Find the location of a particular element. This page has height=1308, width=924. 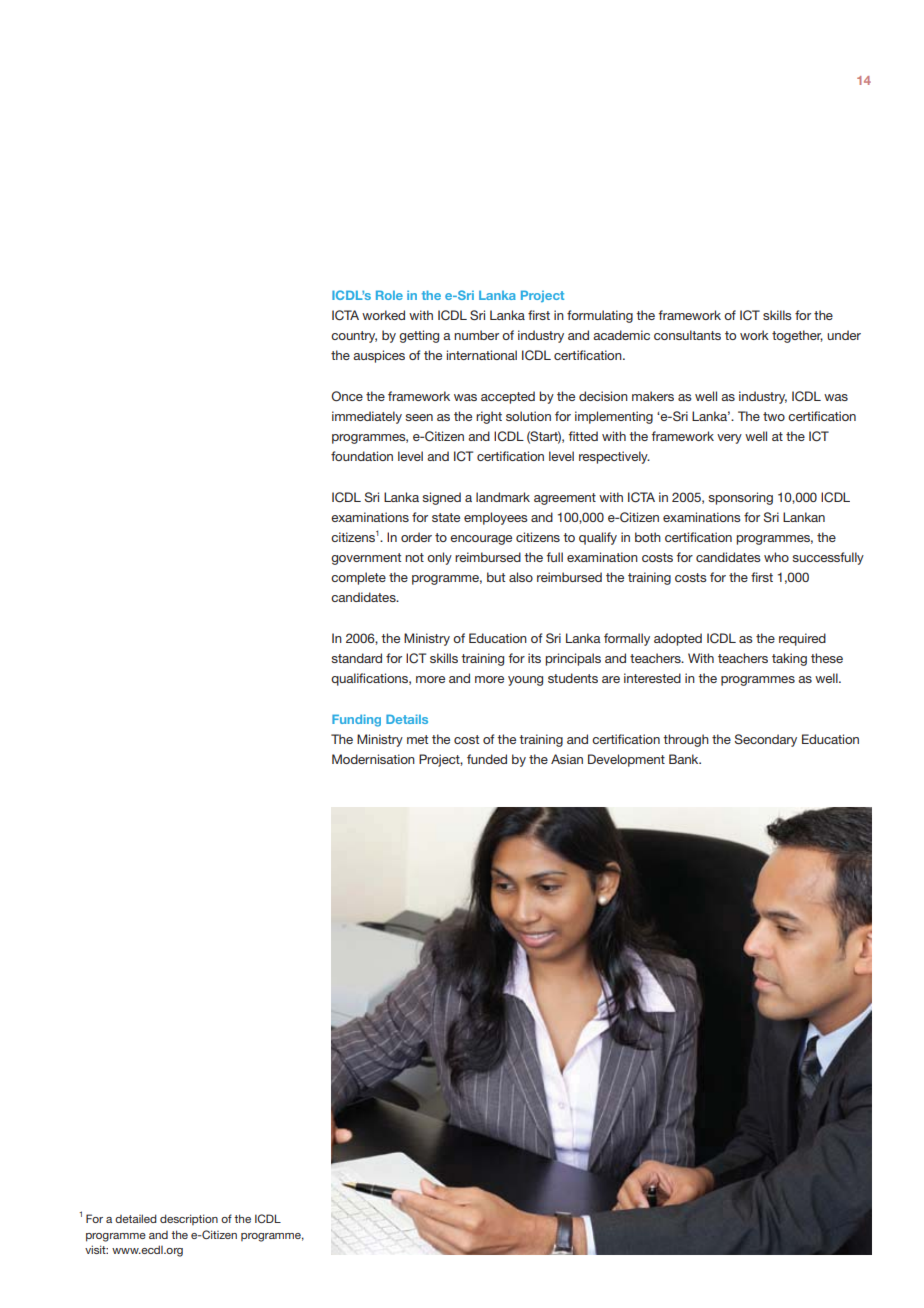

country is located at coordinates (354, 337).
